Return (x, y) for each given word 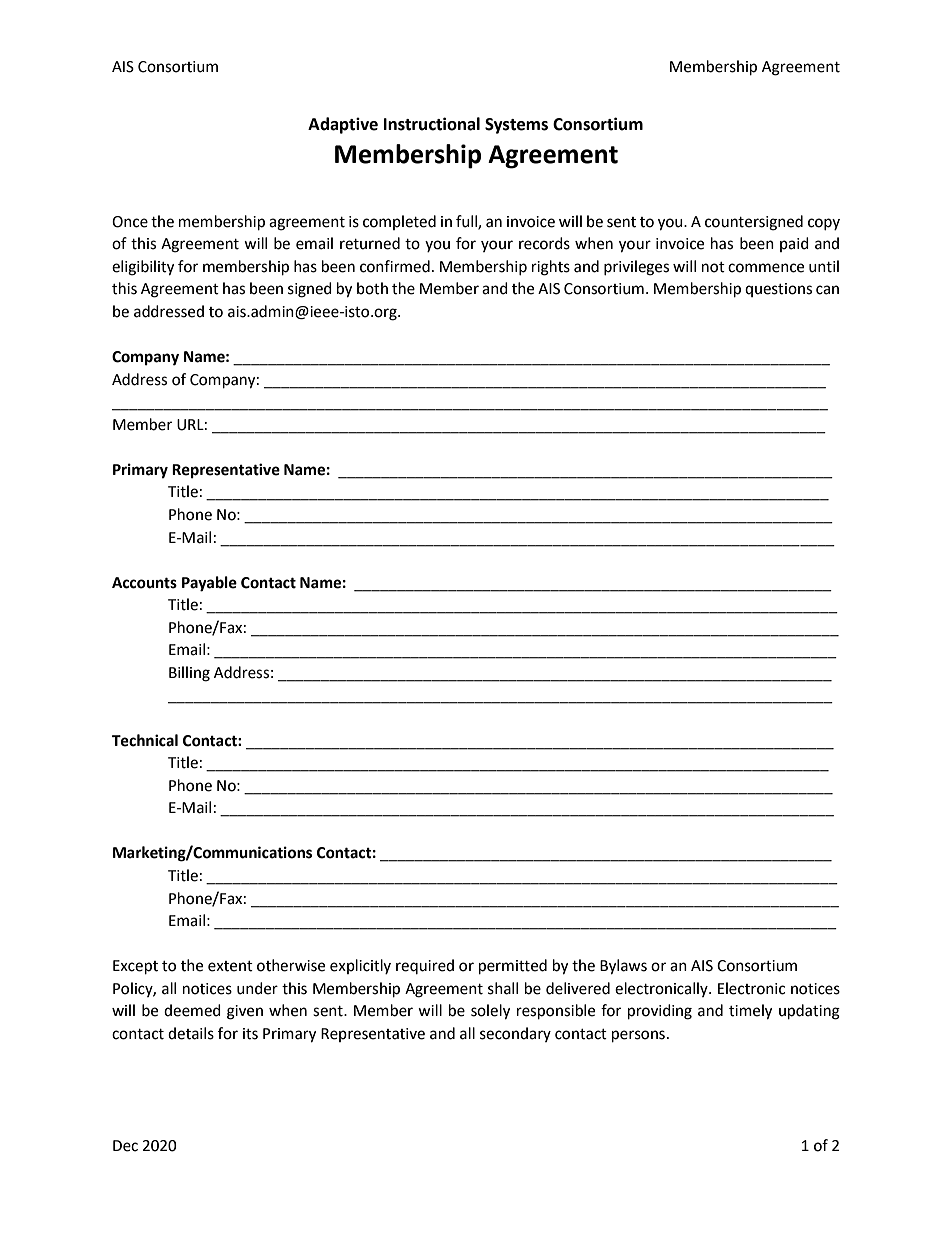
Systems (516, 126)
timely (750, 1012)
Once (130, 222)
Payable (209, 584)
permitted (513, 967)
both (372, 288)
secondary (515, 1034)
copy (824, 224)
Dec (125, 1146)
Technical (145, 740)
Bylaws (623, 967)
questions (778, 290)
